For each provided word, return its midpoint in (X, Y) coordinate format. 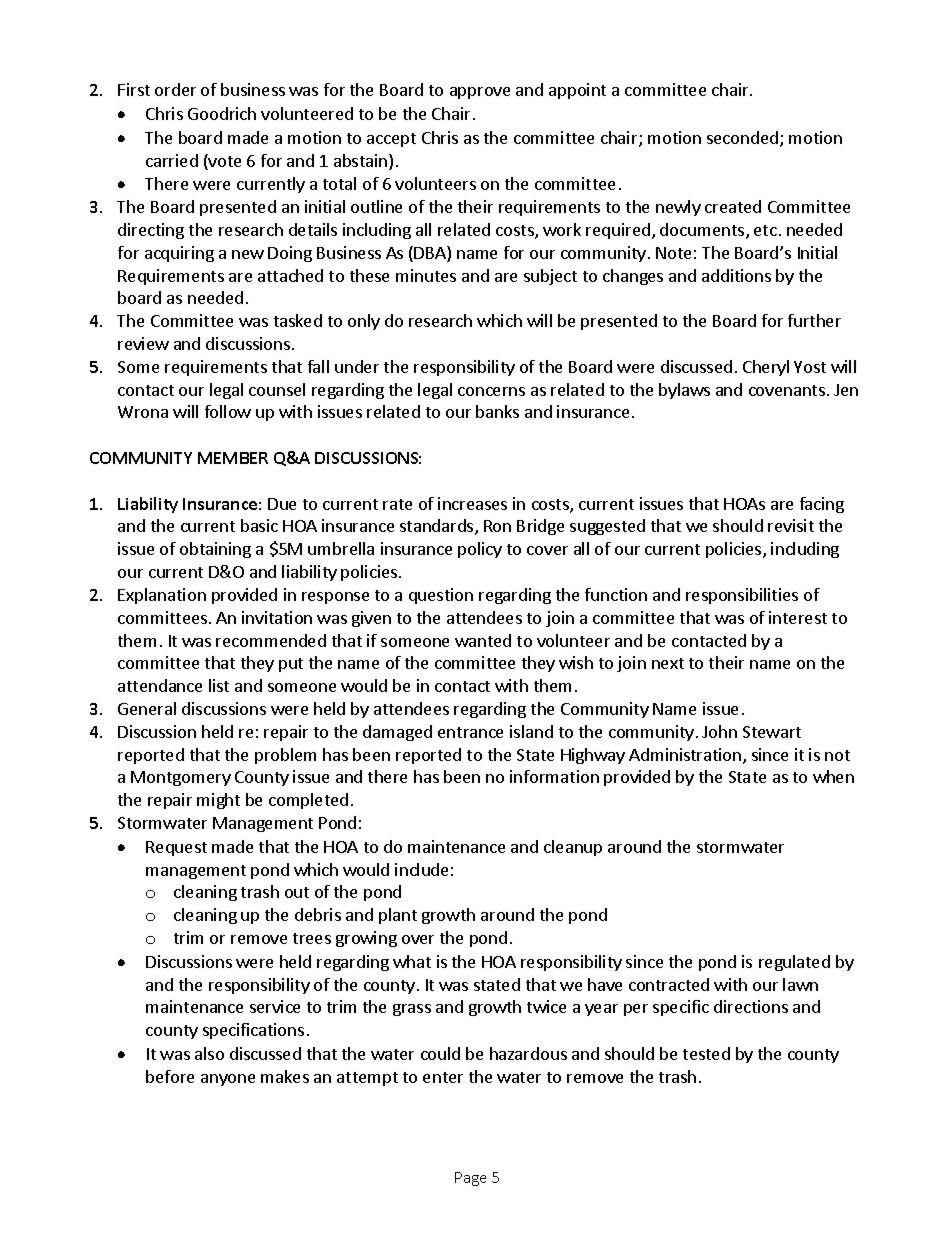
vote (224, 162)
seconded (744, 139)
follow (228, 411)
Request (176, 848)
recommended (271, 640)
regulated (794, 963)
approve (480, 93)
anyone (228, 1080)
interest (798, 617)
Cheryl (766, 368)
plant (398, 916)
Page (470, 1179)
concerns (491, 391)
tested (706, 1053)
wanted (483, 640)
